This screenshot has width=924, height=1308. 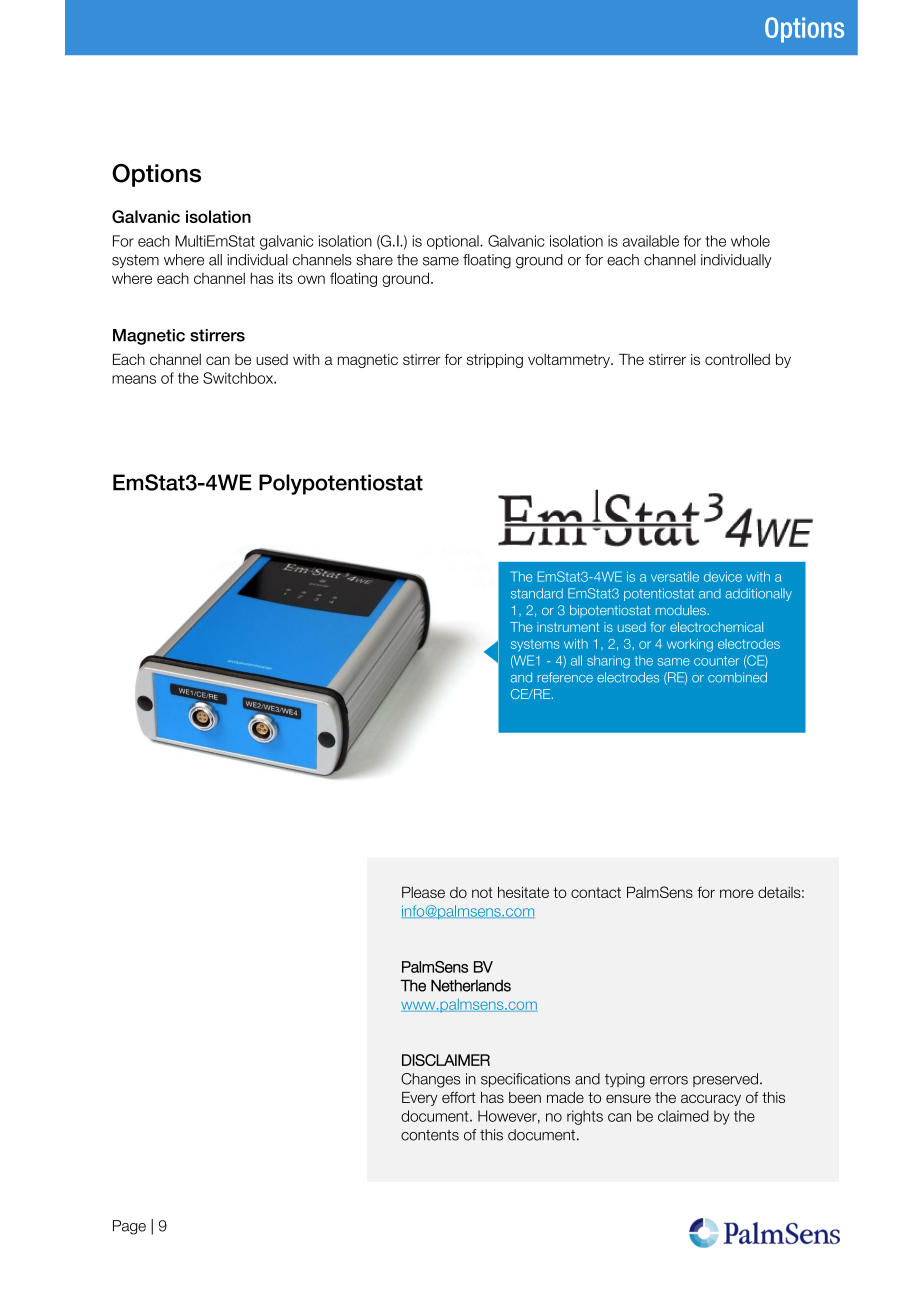 I want to click on means, so click(x=134, y=379).
